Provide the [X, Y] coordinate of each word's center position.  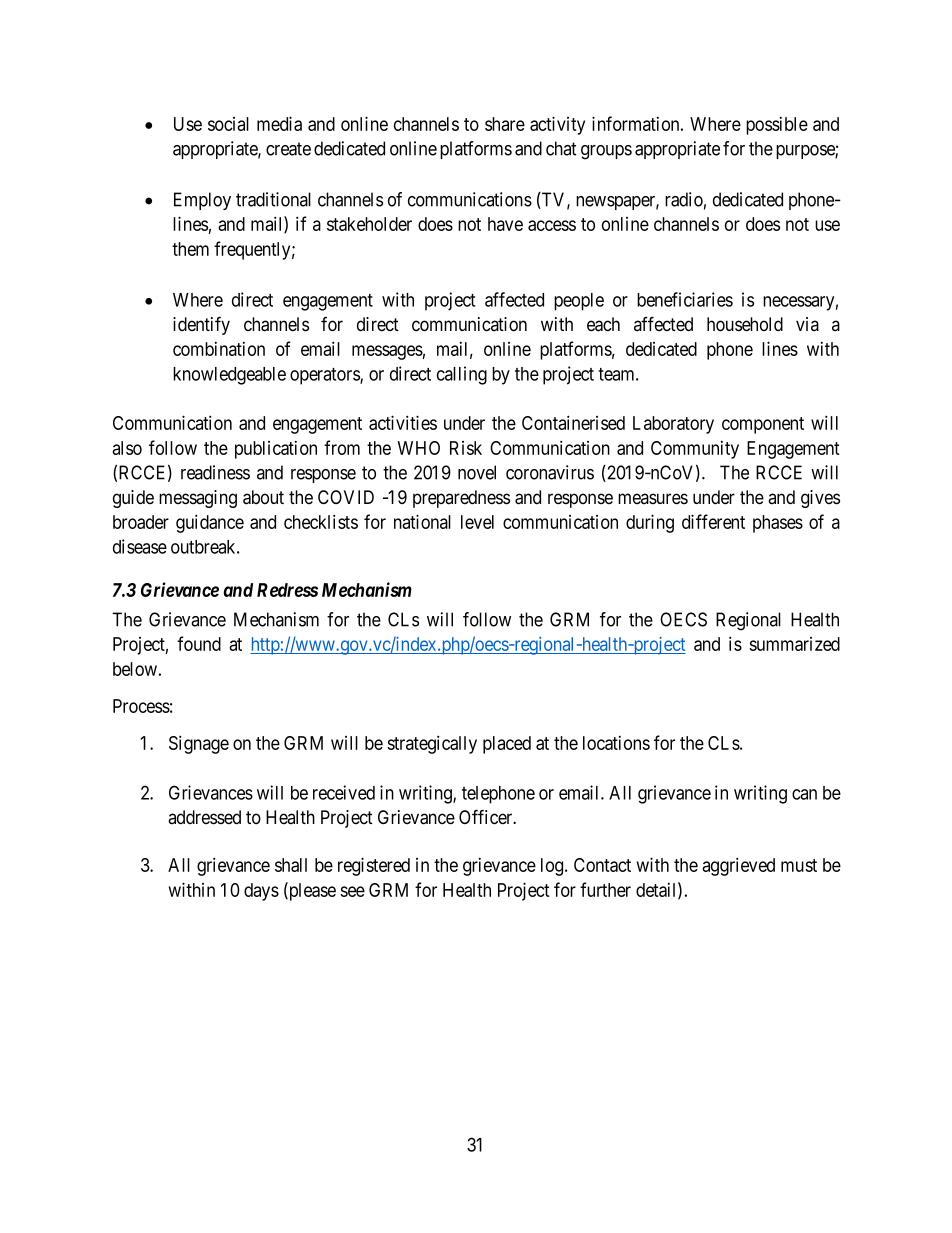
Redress [287, 590]
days [261, 892]
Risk [466, 448]
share [505, 124]
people [579, 302]
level [477, 522]
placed [507, 745]
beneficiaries [685, 299]
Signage [199, 744]
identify [201, 325]
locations [616, 743]
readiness [215, 472]
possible [777, 126]
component [763, 425]
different [713, 521]
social [228, 124]
